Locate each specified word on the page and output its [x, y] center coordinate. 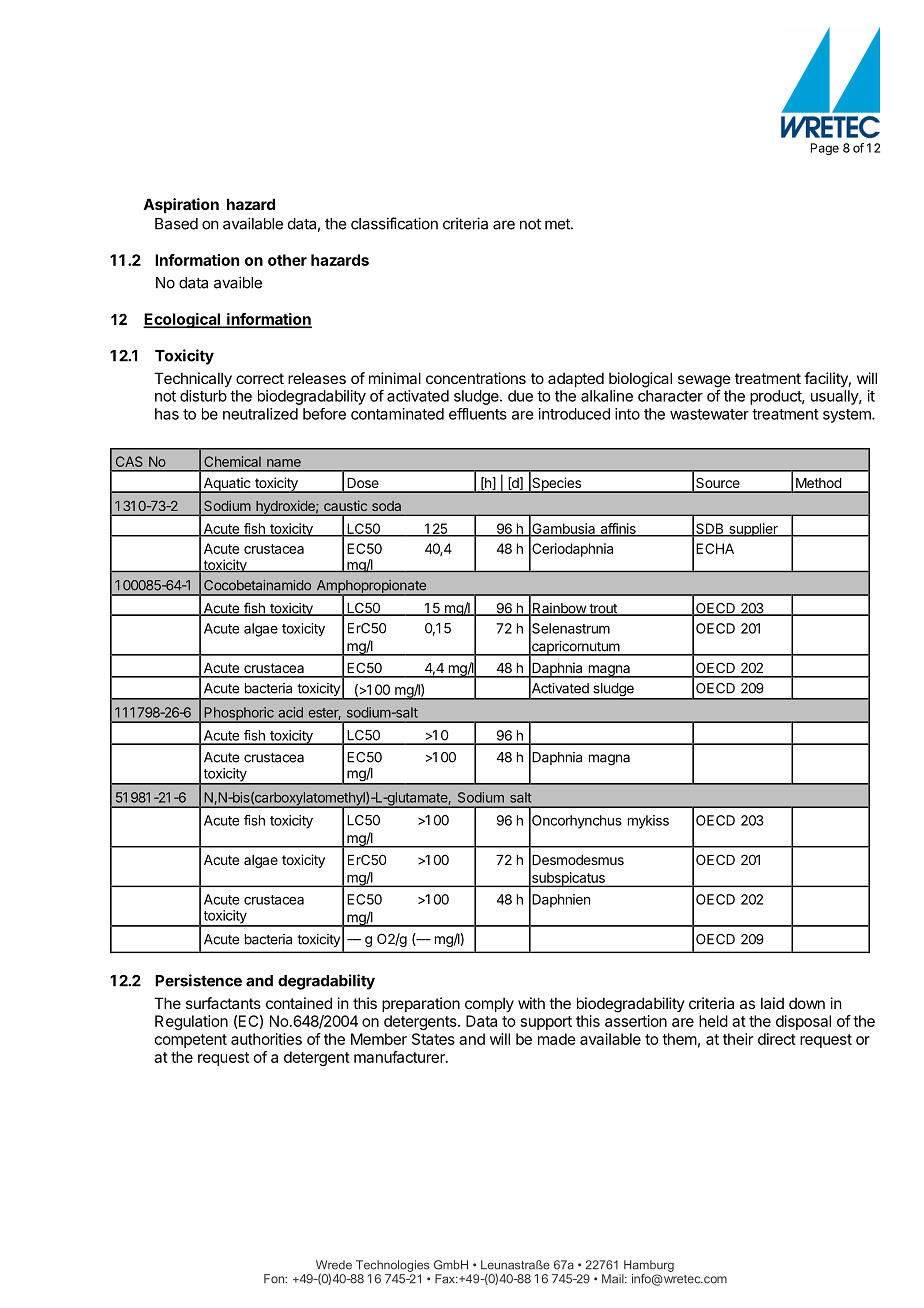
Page [825, 149]
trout [603, 609]
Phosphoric [239, 715]
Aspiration [181, 205]
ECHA [715, 548]
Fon [275, 1279]
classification [394, 223]
